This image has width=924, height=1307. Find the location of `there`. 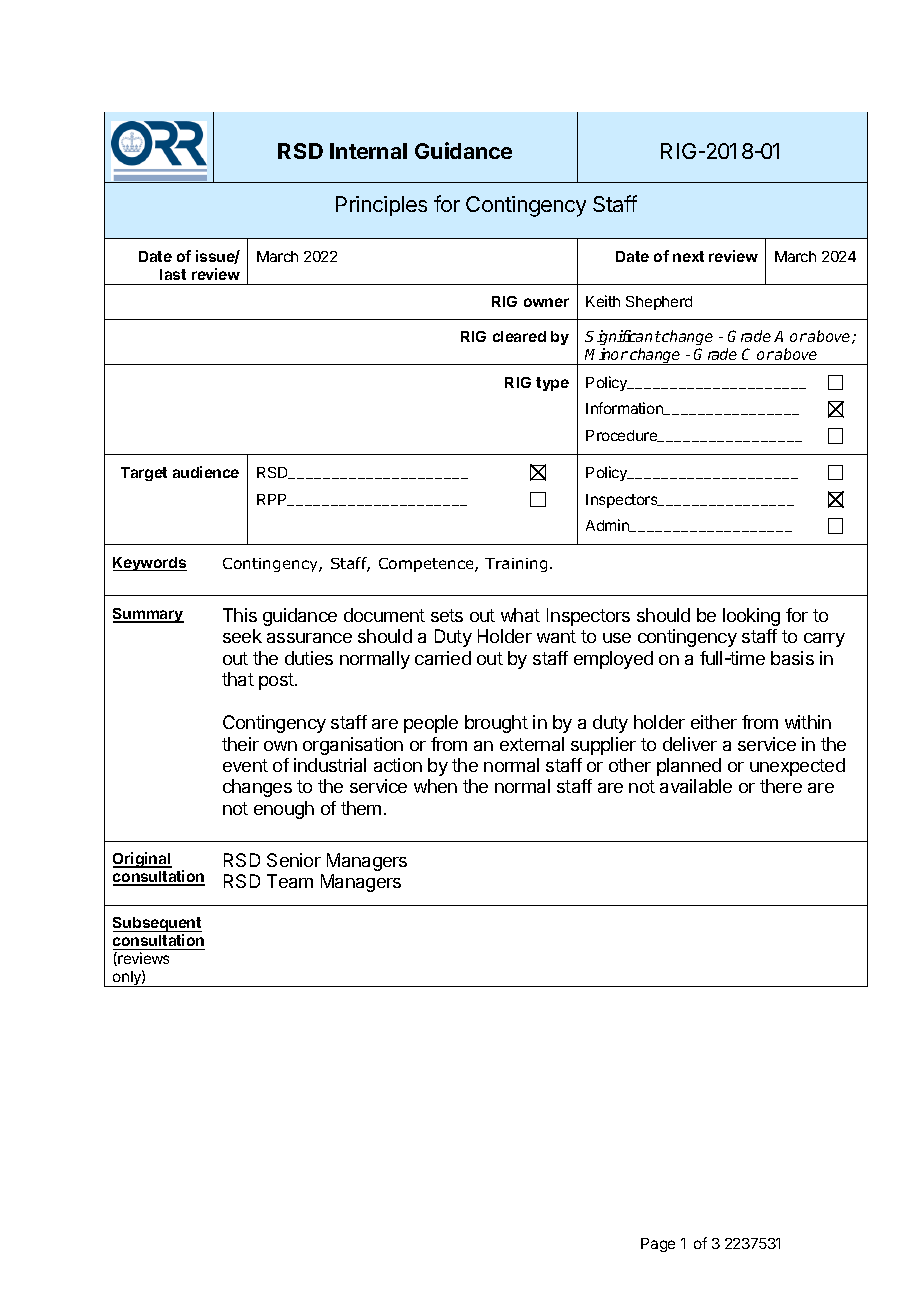

there is located at coordinates (781, 786).
